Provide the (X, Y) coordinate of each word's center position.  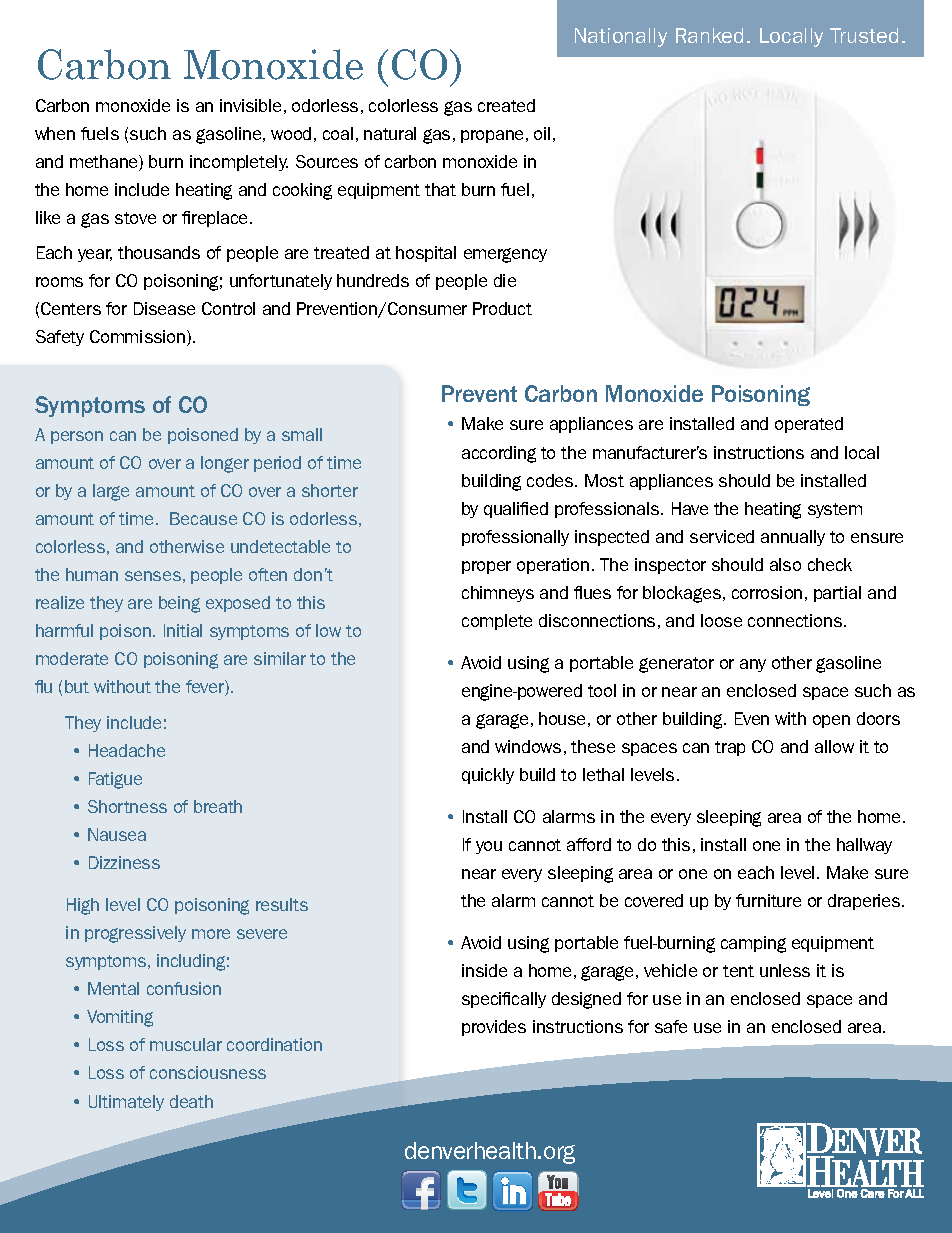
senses (153, 576)
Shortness (127, 806)
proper (486, 567)
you (489, 847)
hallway (864, 846)
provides (494, 1028)
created (506, 105)
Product (502, 308)
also (785, 564)
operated (809, 425)
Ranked (709, 35)
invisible (250, 105)
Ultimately (126, 1103)
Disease (164, 308)
